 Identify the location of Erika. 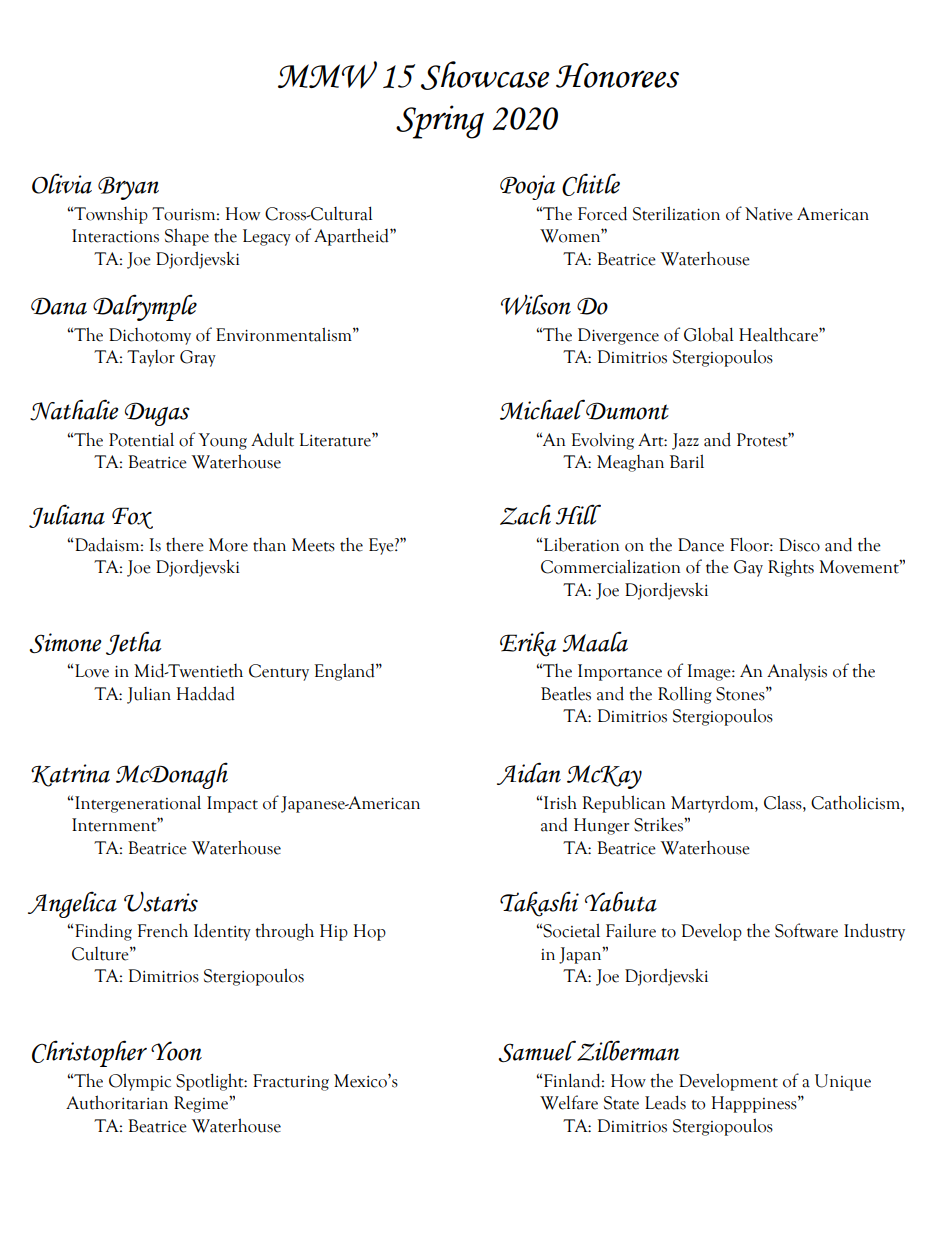
(528, 644).
